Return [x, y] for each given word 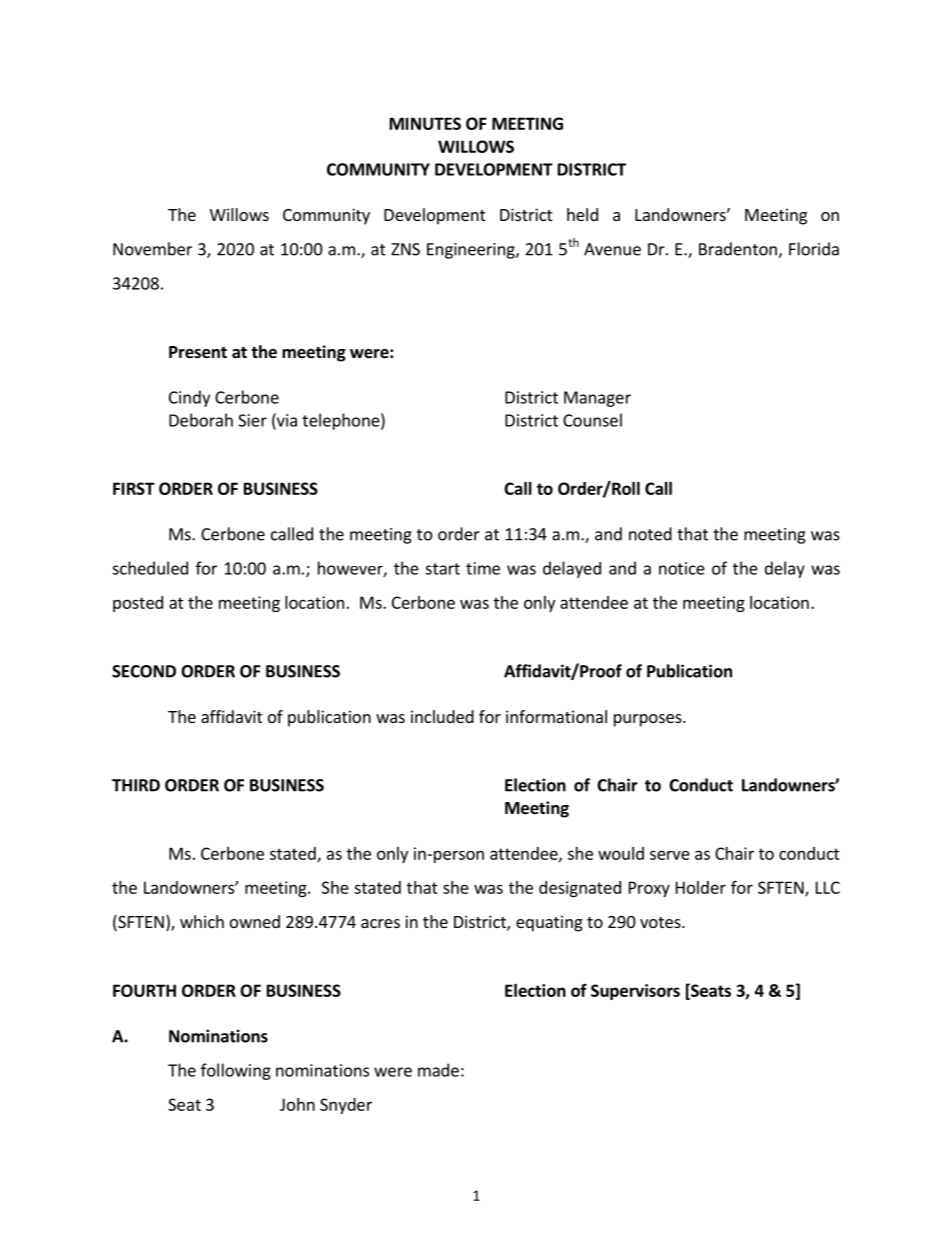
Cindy [189, 398]
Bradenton [739, 250]
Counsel [592, 420]
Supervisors [635, 992]
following [236, 1071]
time [483, 568]
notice [682, 568]
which [202, 921]
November [152, 249]
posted [138, 604]
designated [580, 889]
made [438, 1070]
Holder [701, 887]
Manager [597, 399]
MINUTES [425, 123]
